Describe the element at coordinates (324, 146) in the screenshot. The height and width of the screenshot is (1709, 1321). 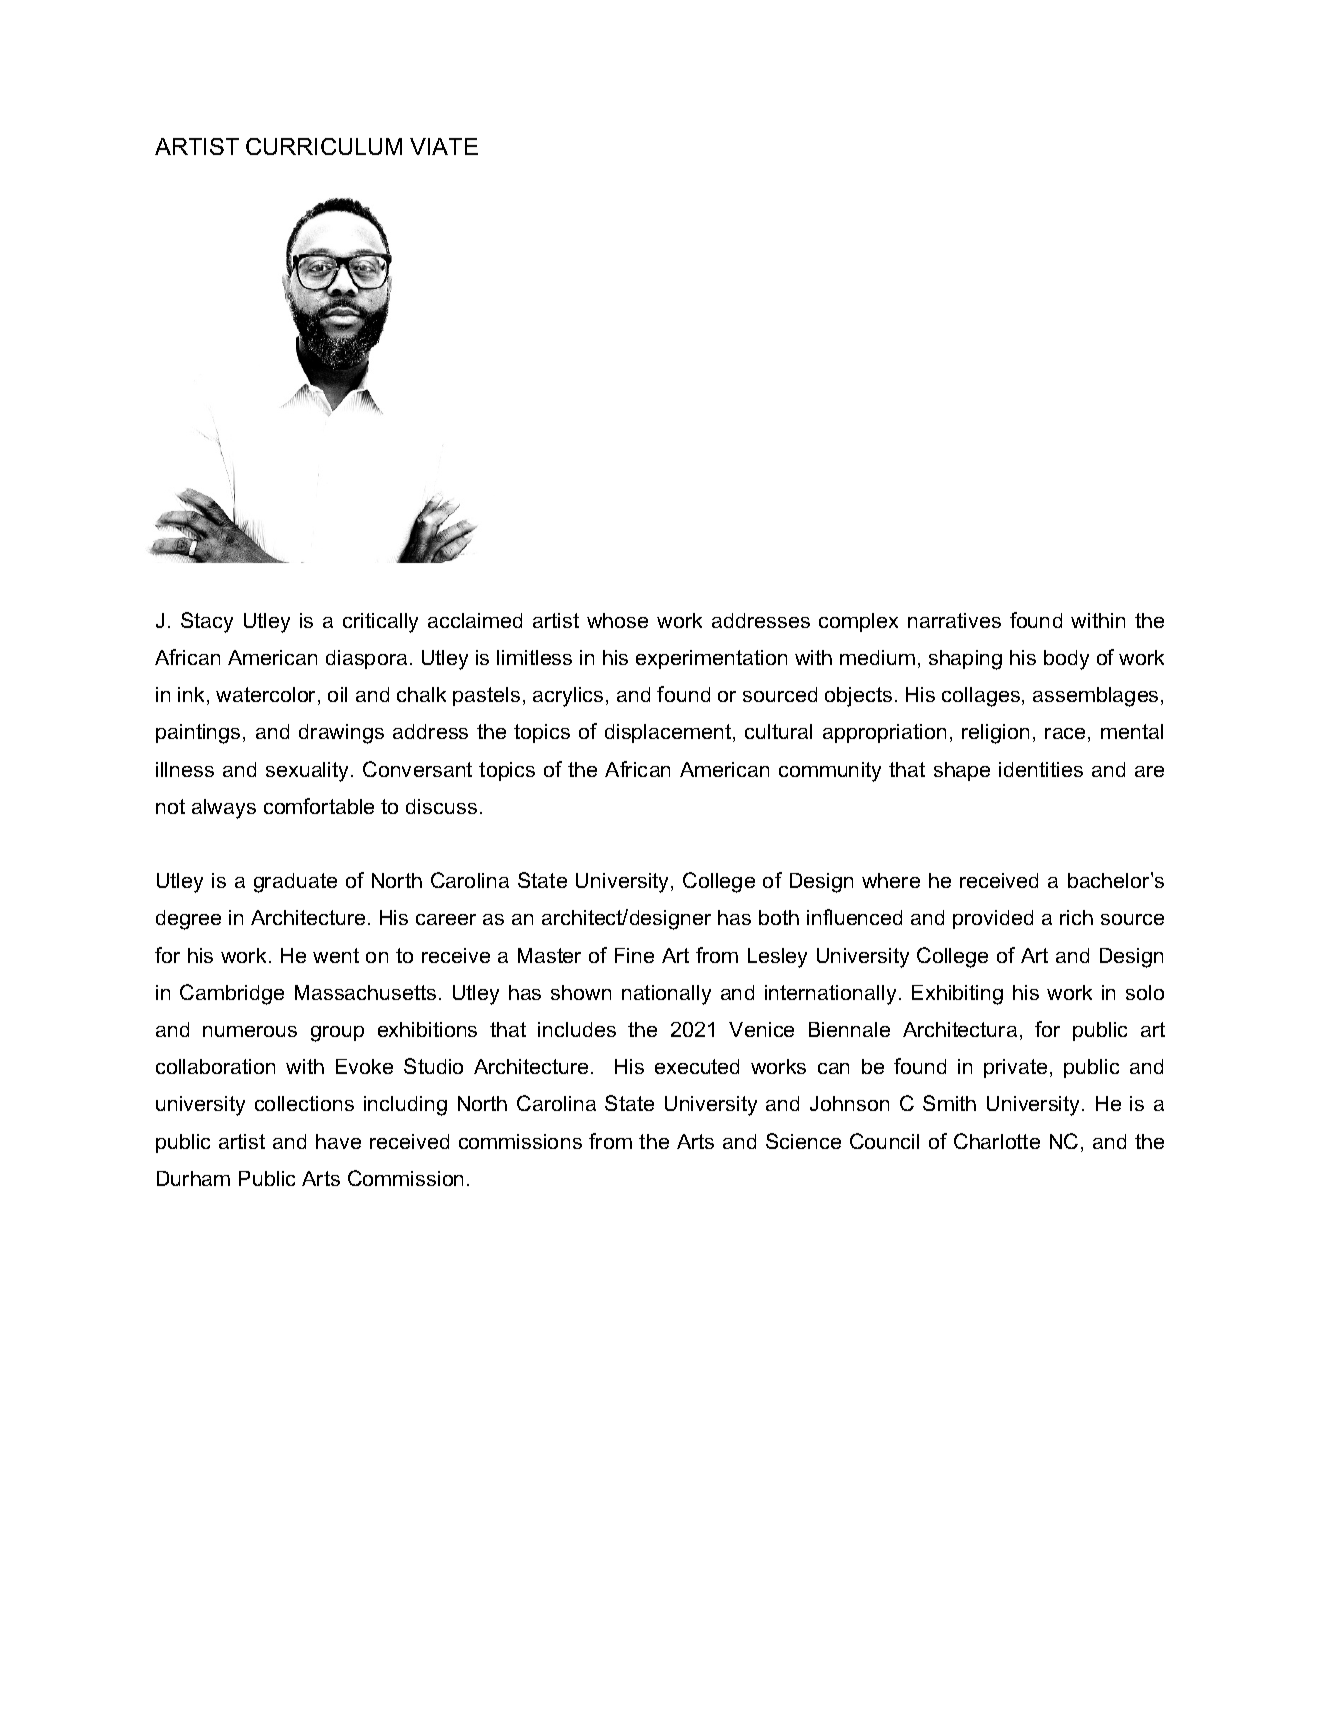
I see `CURRICULUM` at that location.
